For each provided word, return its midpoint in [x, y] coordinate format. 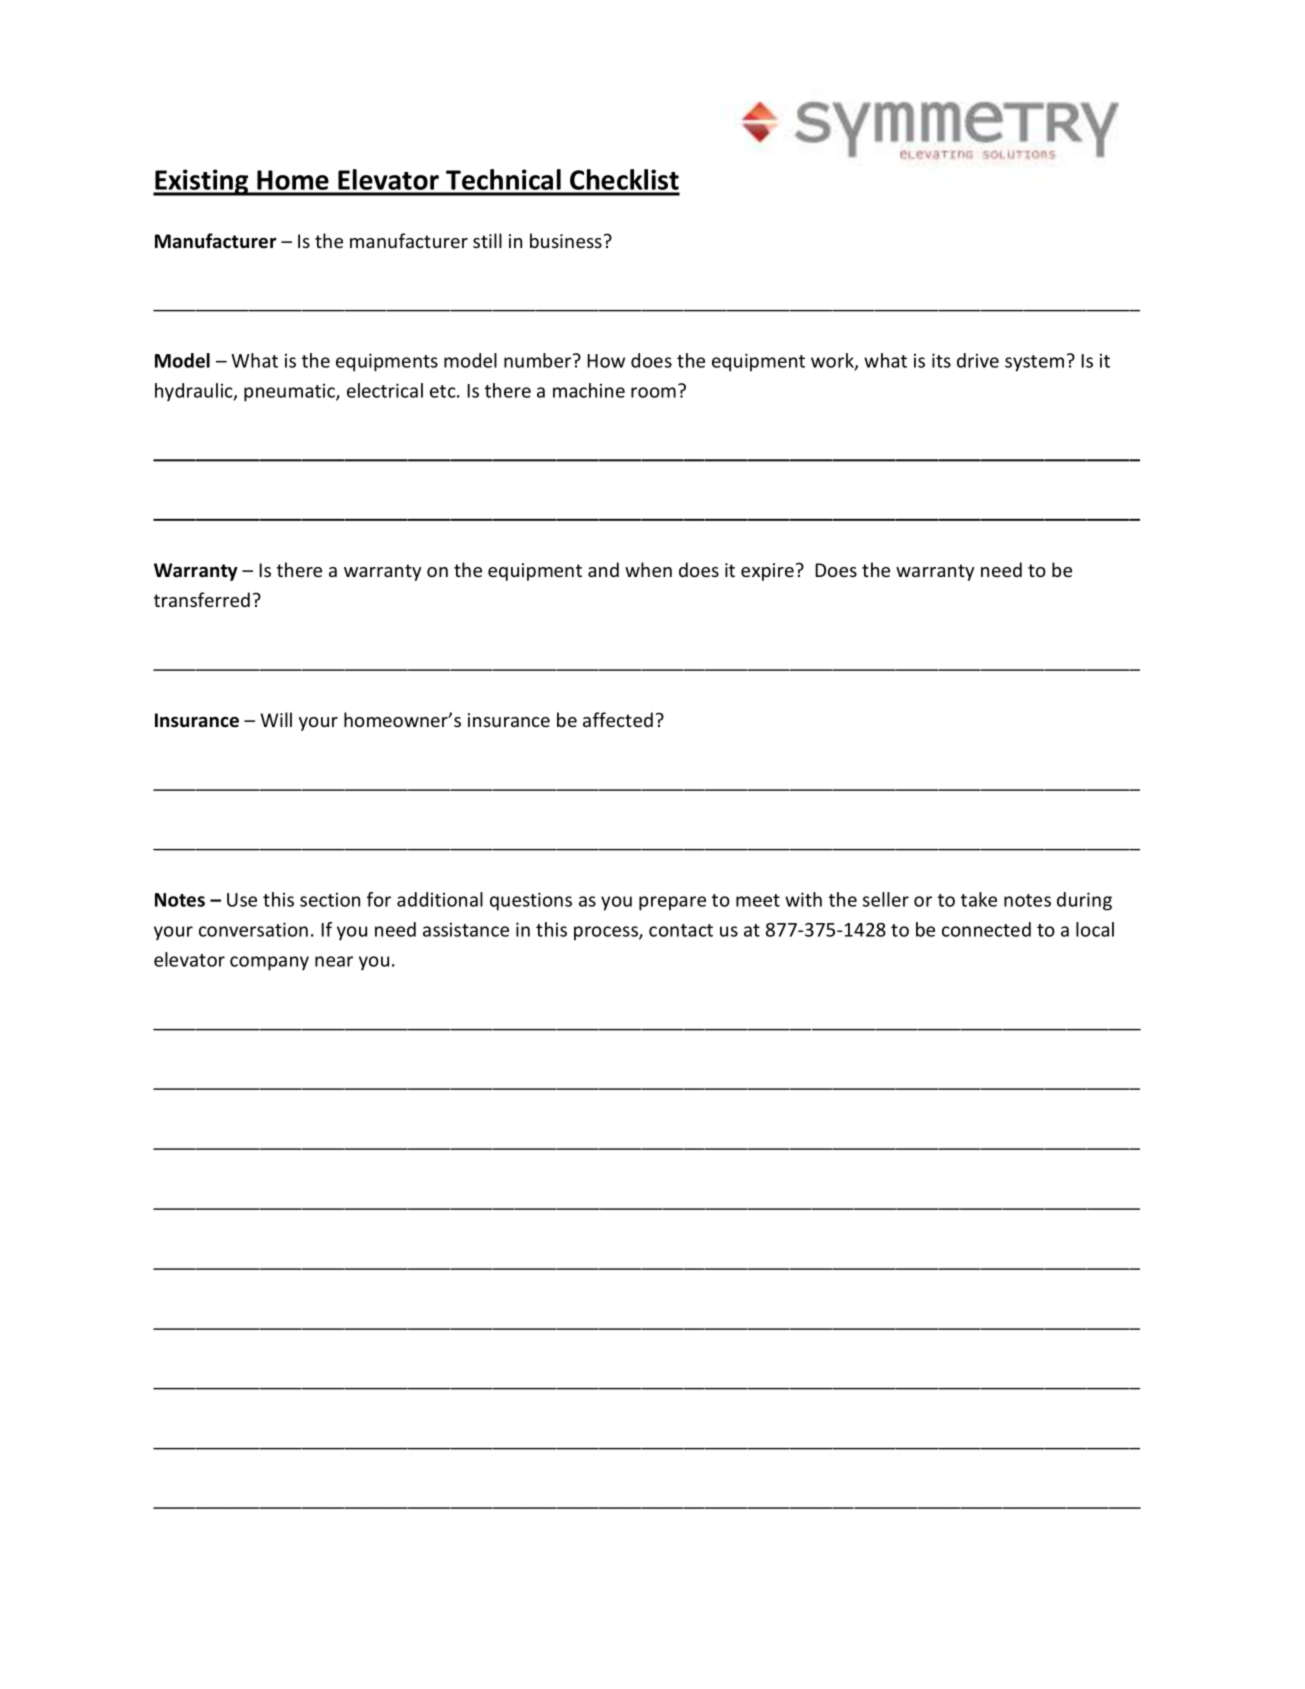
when [648, 569]
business [566, 240]
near [334, 961]
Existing [202, 182]
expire [767, 572]
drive [978, 360]
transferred [202, 599]
